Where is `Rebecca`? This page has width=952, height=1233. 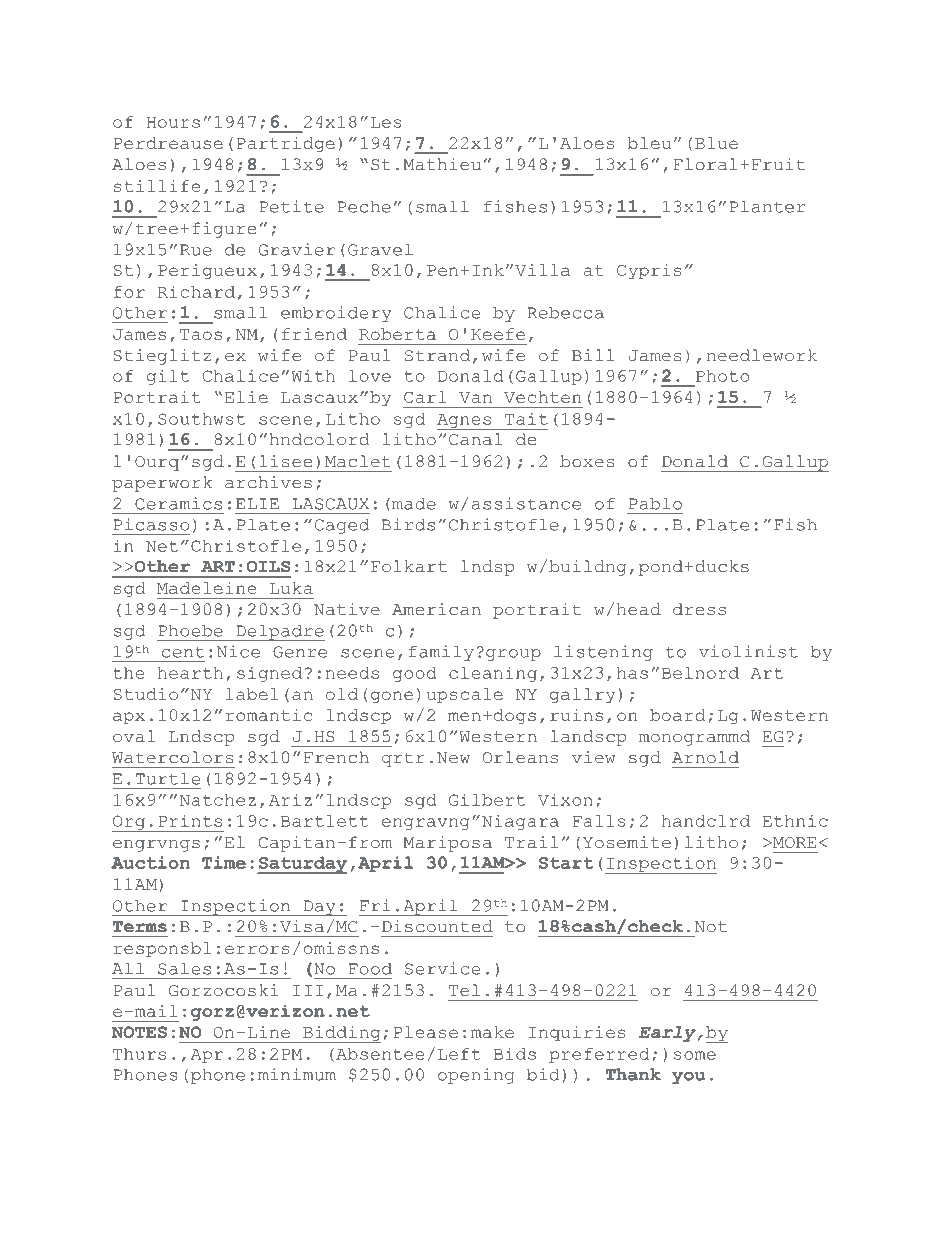 Rebecca is located at coordinates (565, 313).
